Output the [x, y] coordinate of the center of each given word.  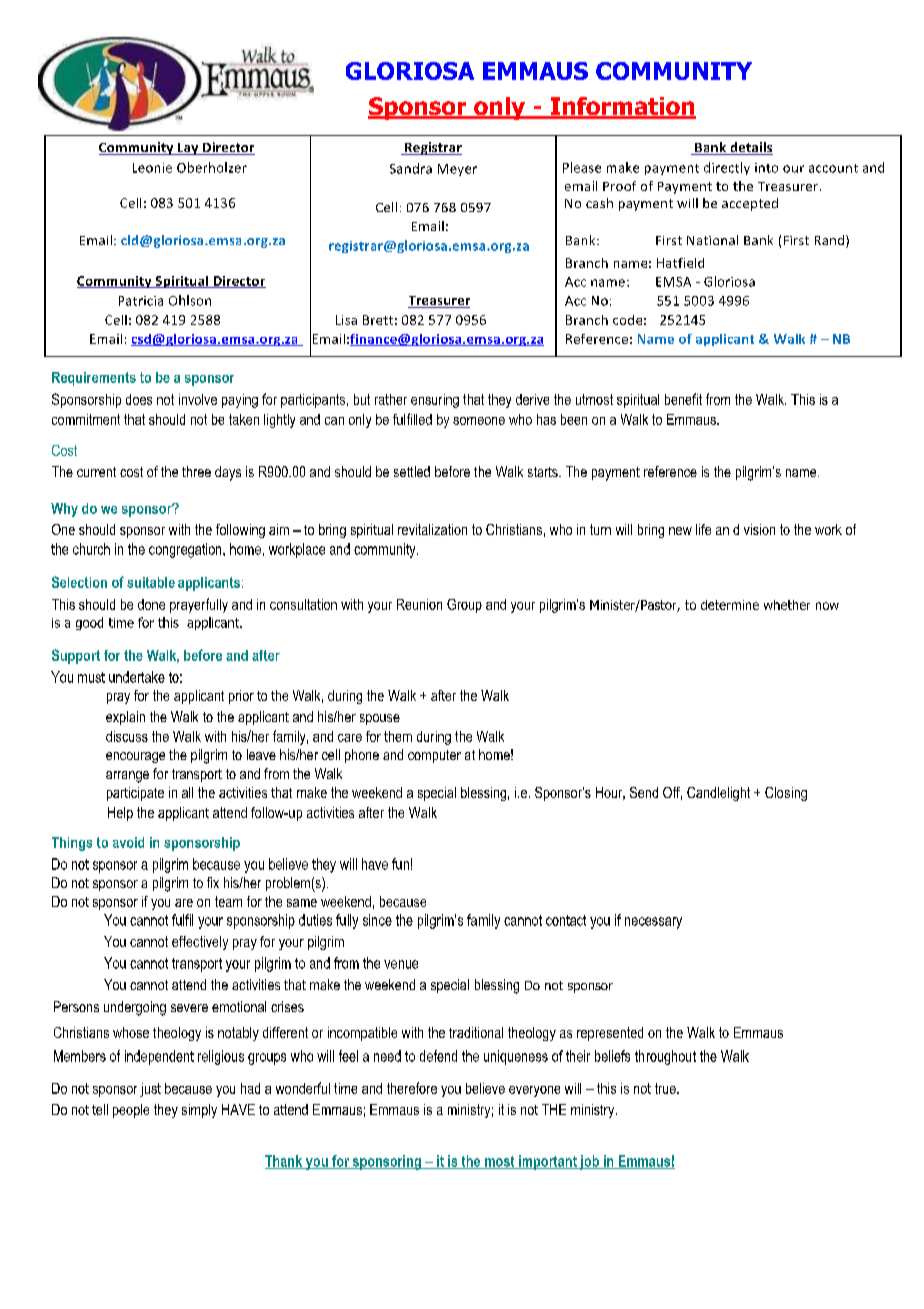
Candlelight [718, 794]
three [196, 471]
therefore [412, 1088]
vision [759, 529]
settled [412, 471]
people [131, 1111]
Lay [188, 149]
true [666, 1088]
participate [135, 794]
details [750, 148]
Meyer [457, 170]
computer [434, 756]
